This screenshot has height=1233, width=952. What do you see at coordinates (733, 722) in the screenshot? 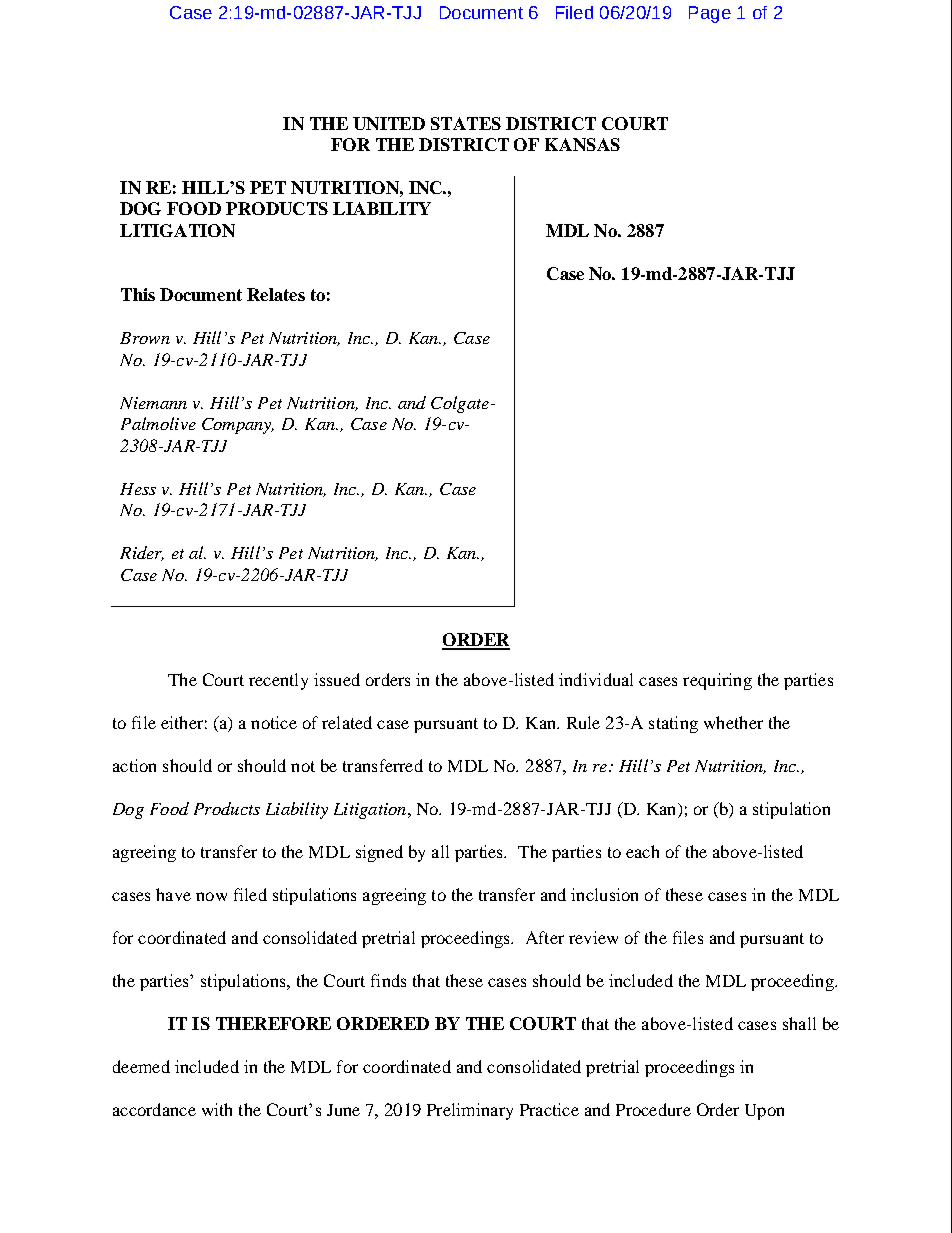
I see `whether` at bounding box center [733, 722].
